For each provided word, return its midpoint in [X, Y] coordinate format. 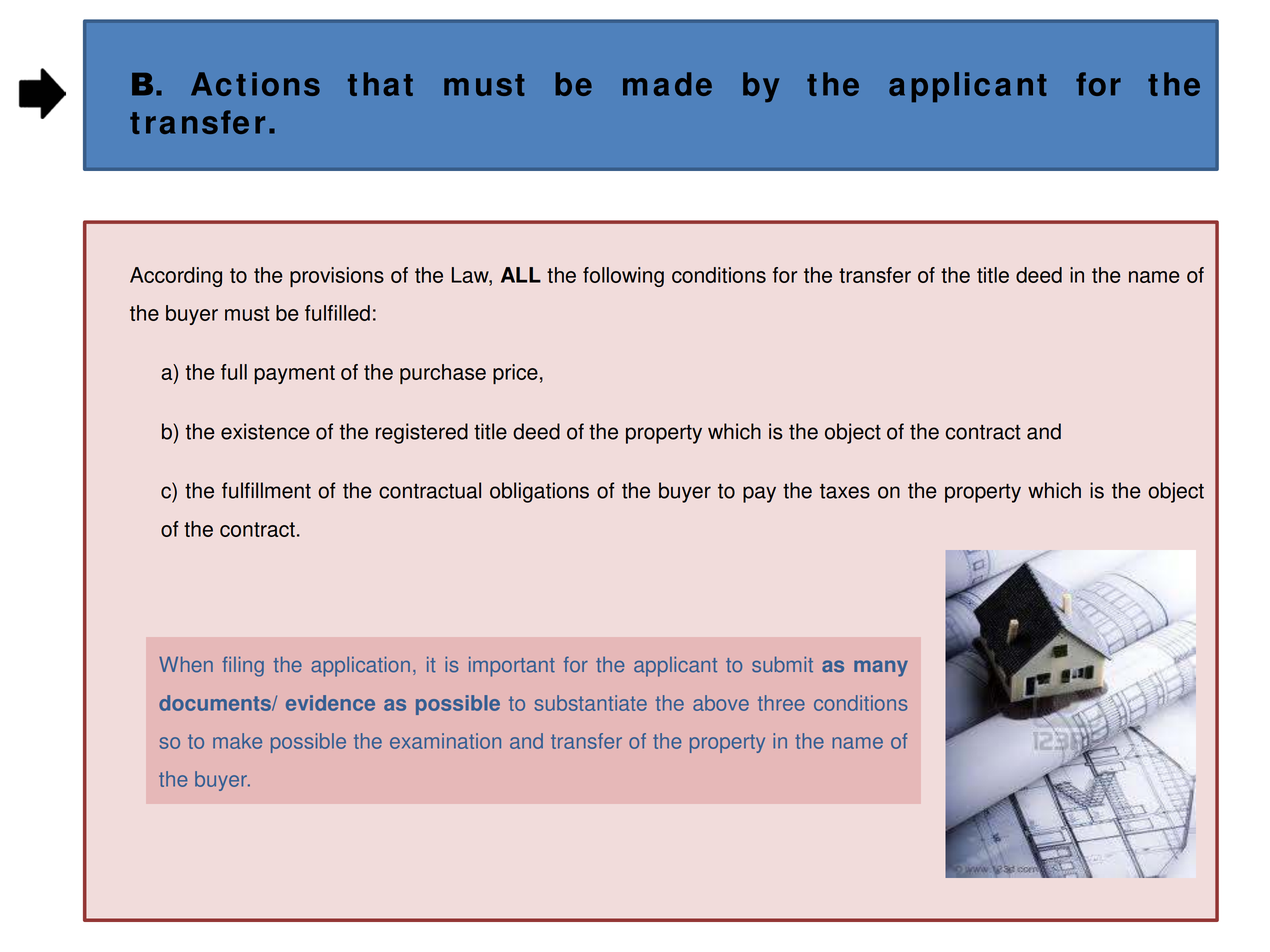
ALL [521, 275]
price [515, 374]
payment [294, 374]
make [237, 741]
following [623, 277]
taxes [845, 491]
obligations [539, 492]
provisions [337, 277]
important [512, 667]
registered [422, 433]
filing [243, 666]
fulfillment [266, 490]
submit [782, 665]
